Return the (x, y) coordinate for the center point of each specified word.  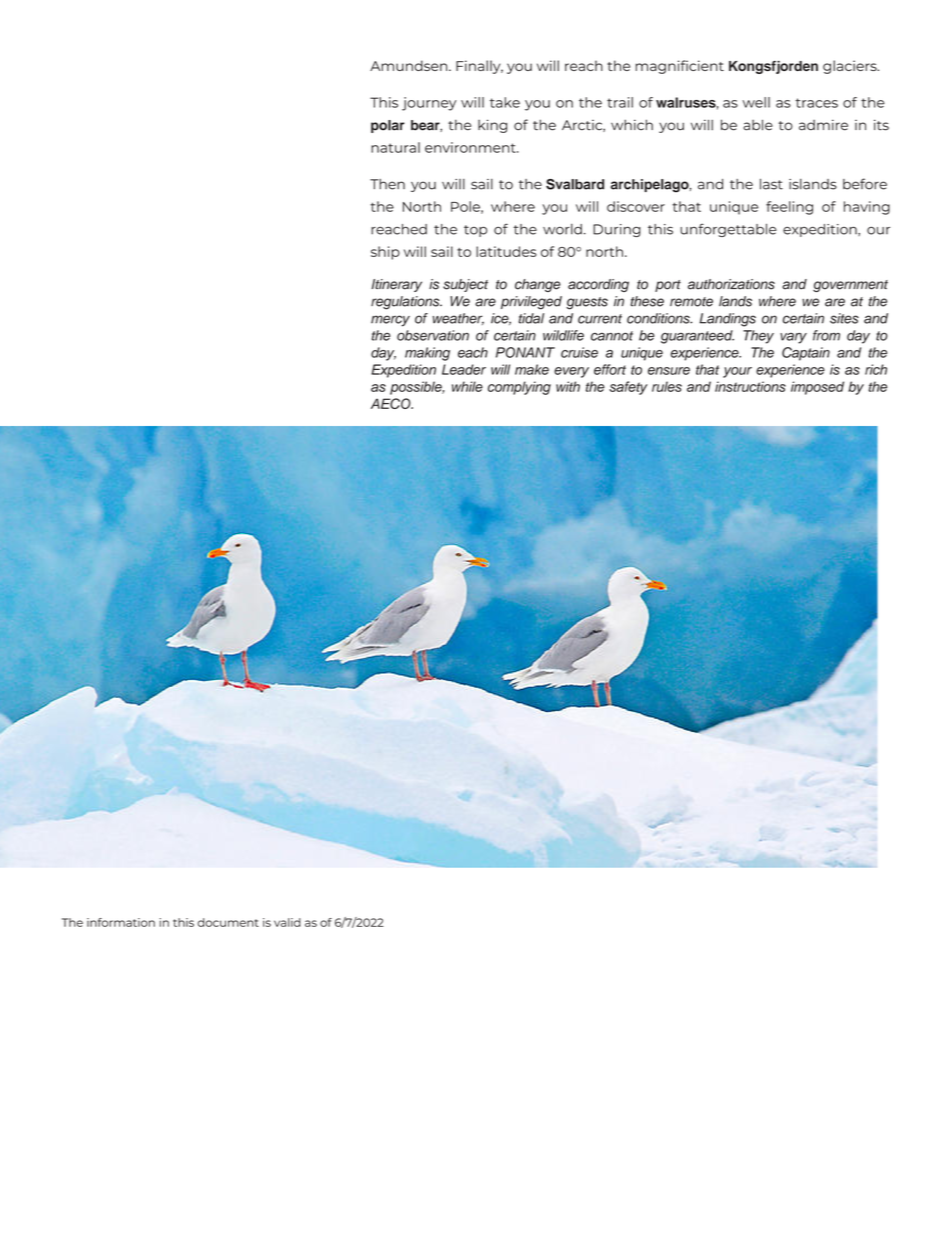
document (228, 922)
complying (519, 388)
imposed (817, 388)
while (467, 386)
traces (816, 103)
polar (388, 126)
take (505, 102)
